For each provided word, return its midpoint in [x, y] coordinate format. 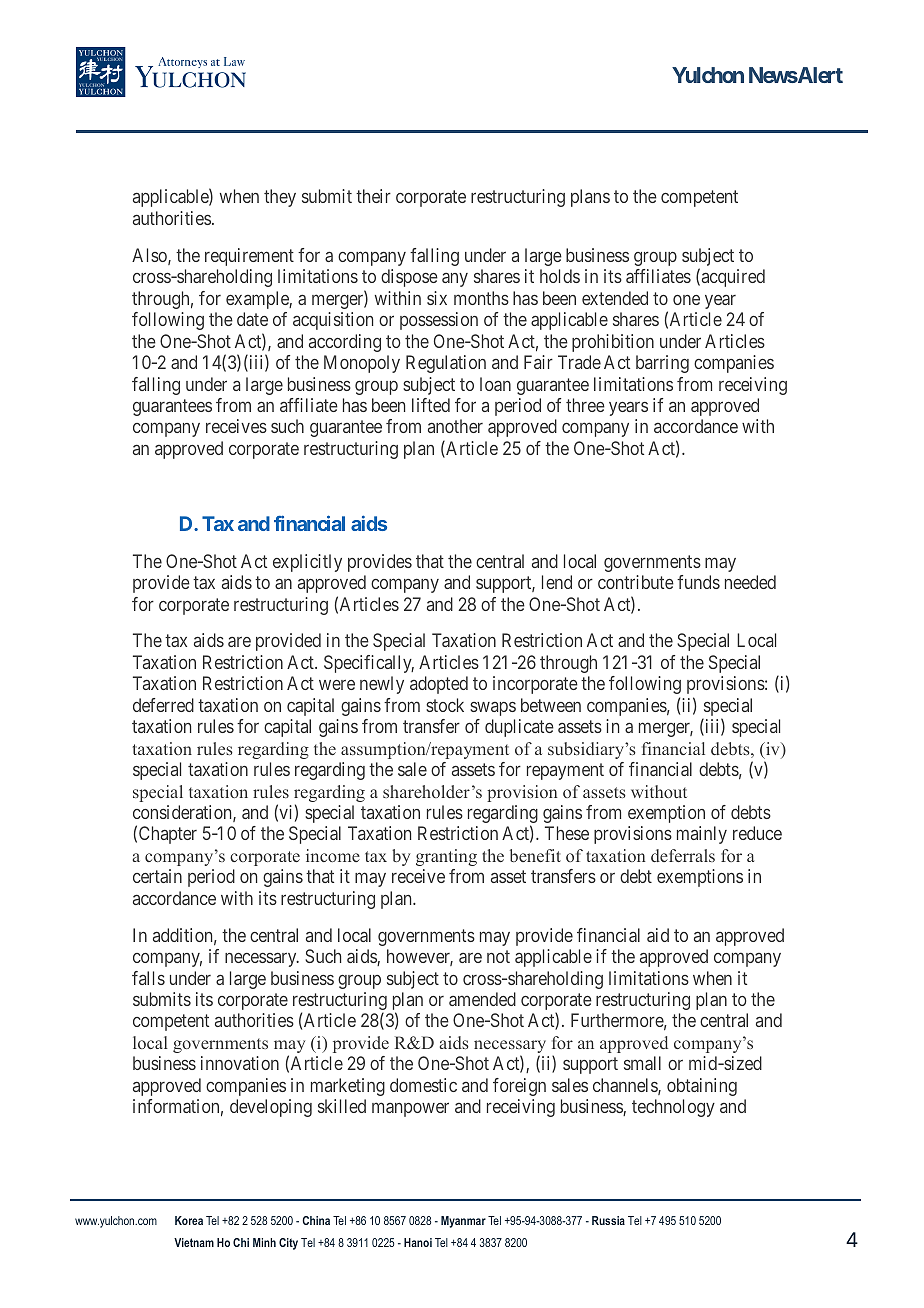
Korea [189, 1220]
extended [615, 298]
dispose [409, 278]
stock [445, 705]
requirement [249, 257]
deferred [163, 705]
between [551, 705]
